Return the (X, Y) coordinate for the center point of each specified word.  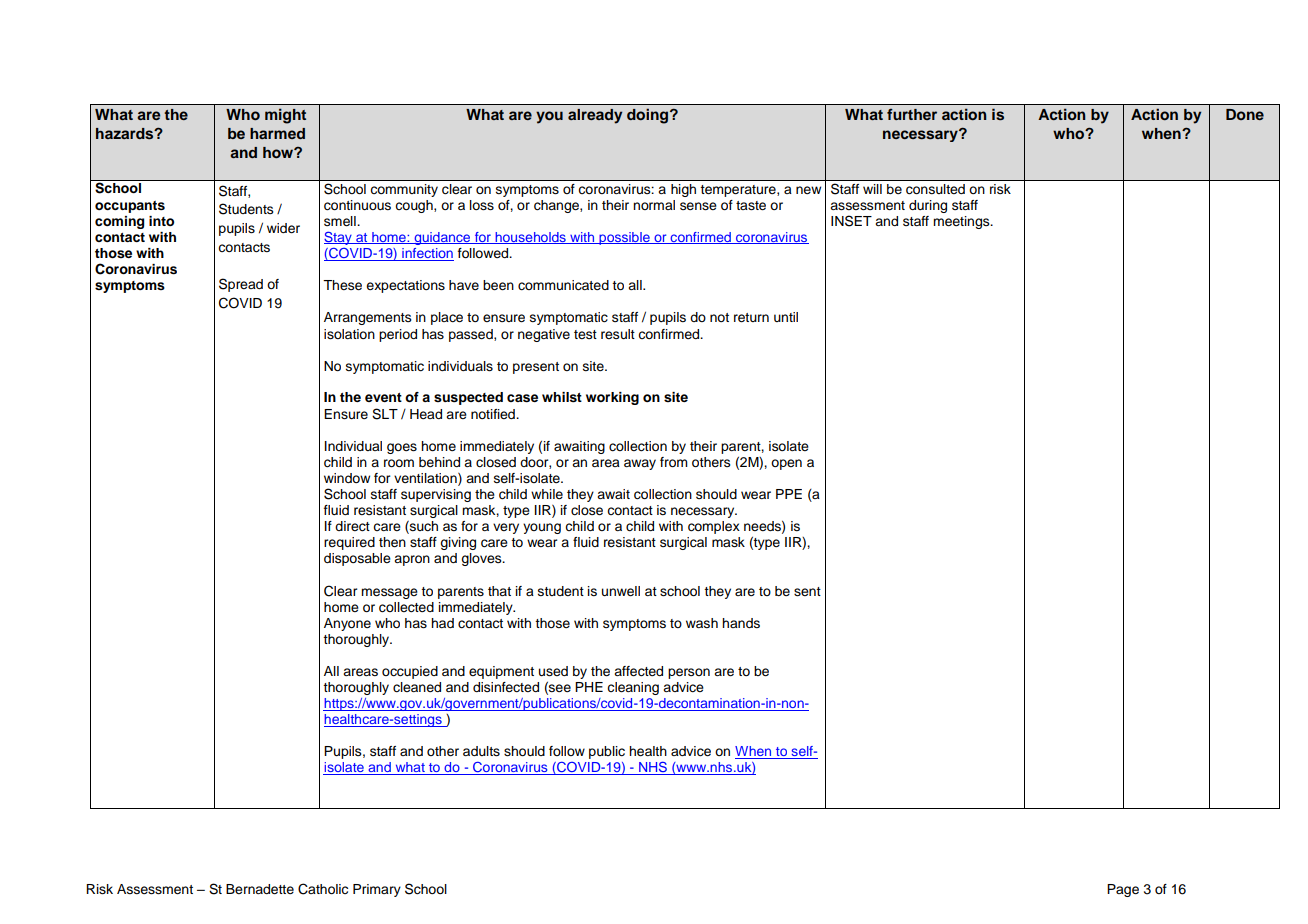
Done (1245, 114)
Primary (377, 890)
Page (1123, 890)
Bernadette (260, 889)
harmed (277, 133)
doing (649, 116)
